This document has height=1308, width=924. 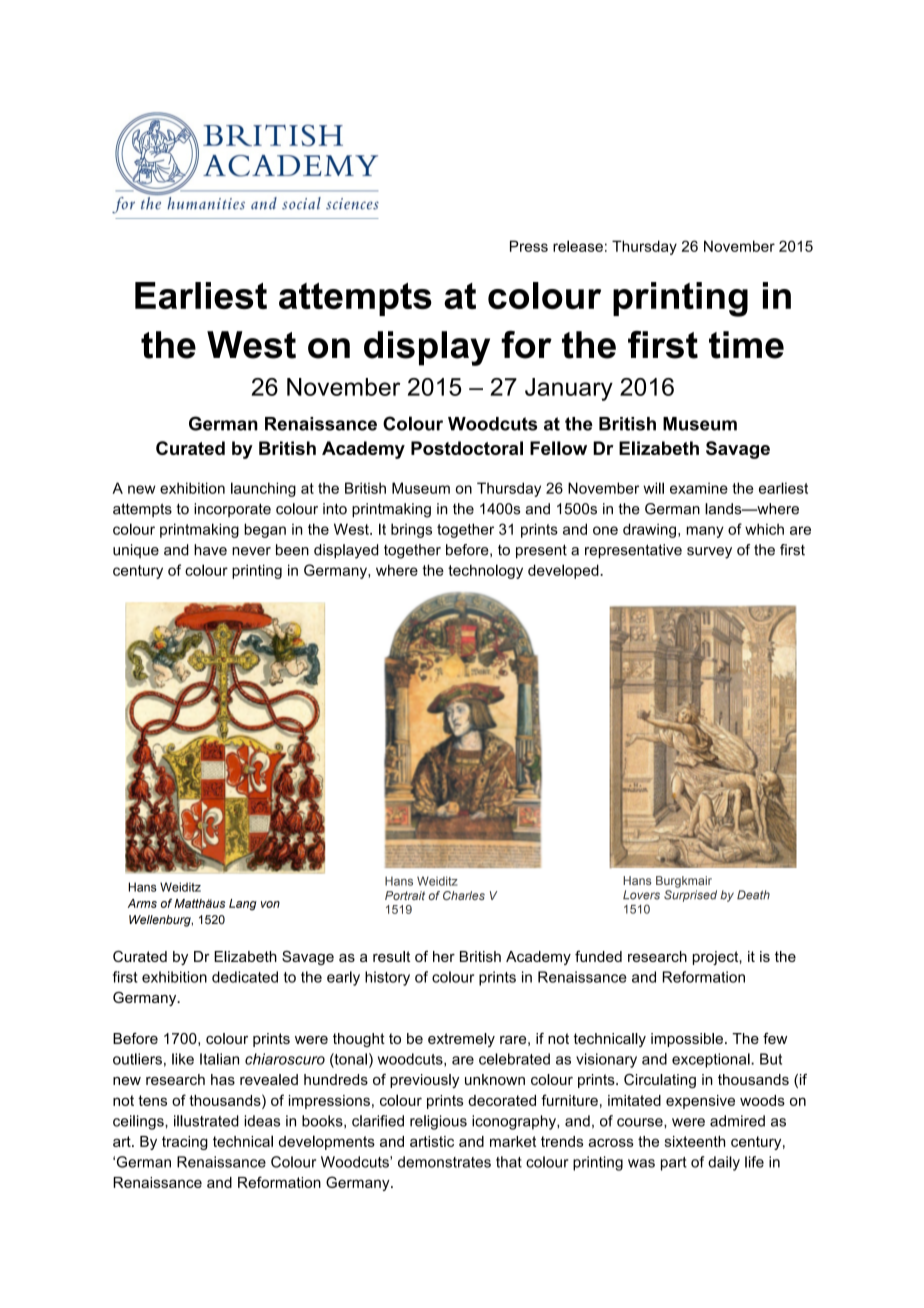 I want to click on Surprised, so click(x=690, y=896).
